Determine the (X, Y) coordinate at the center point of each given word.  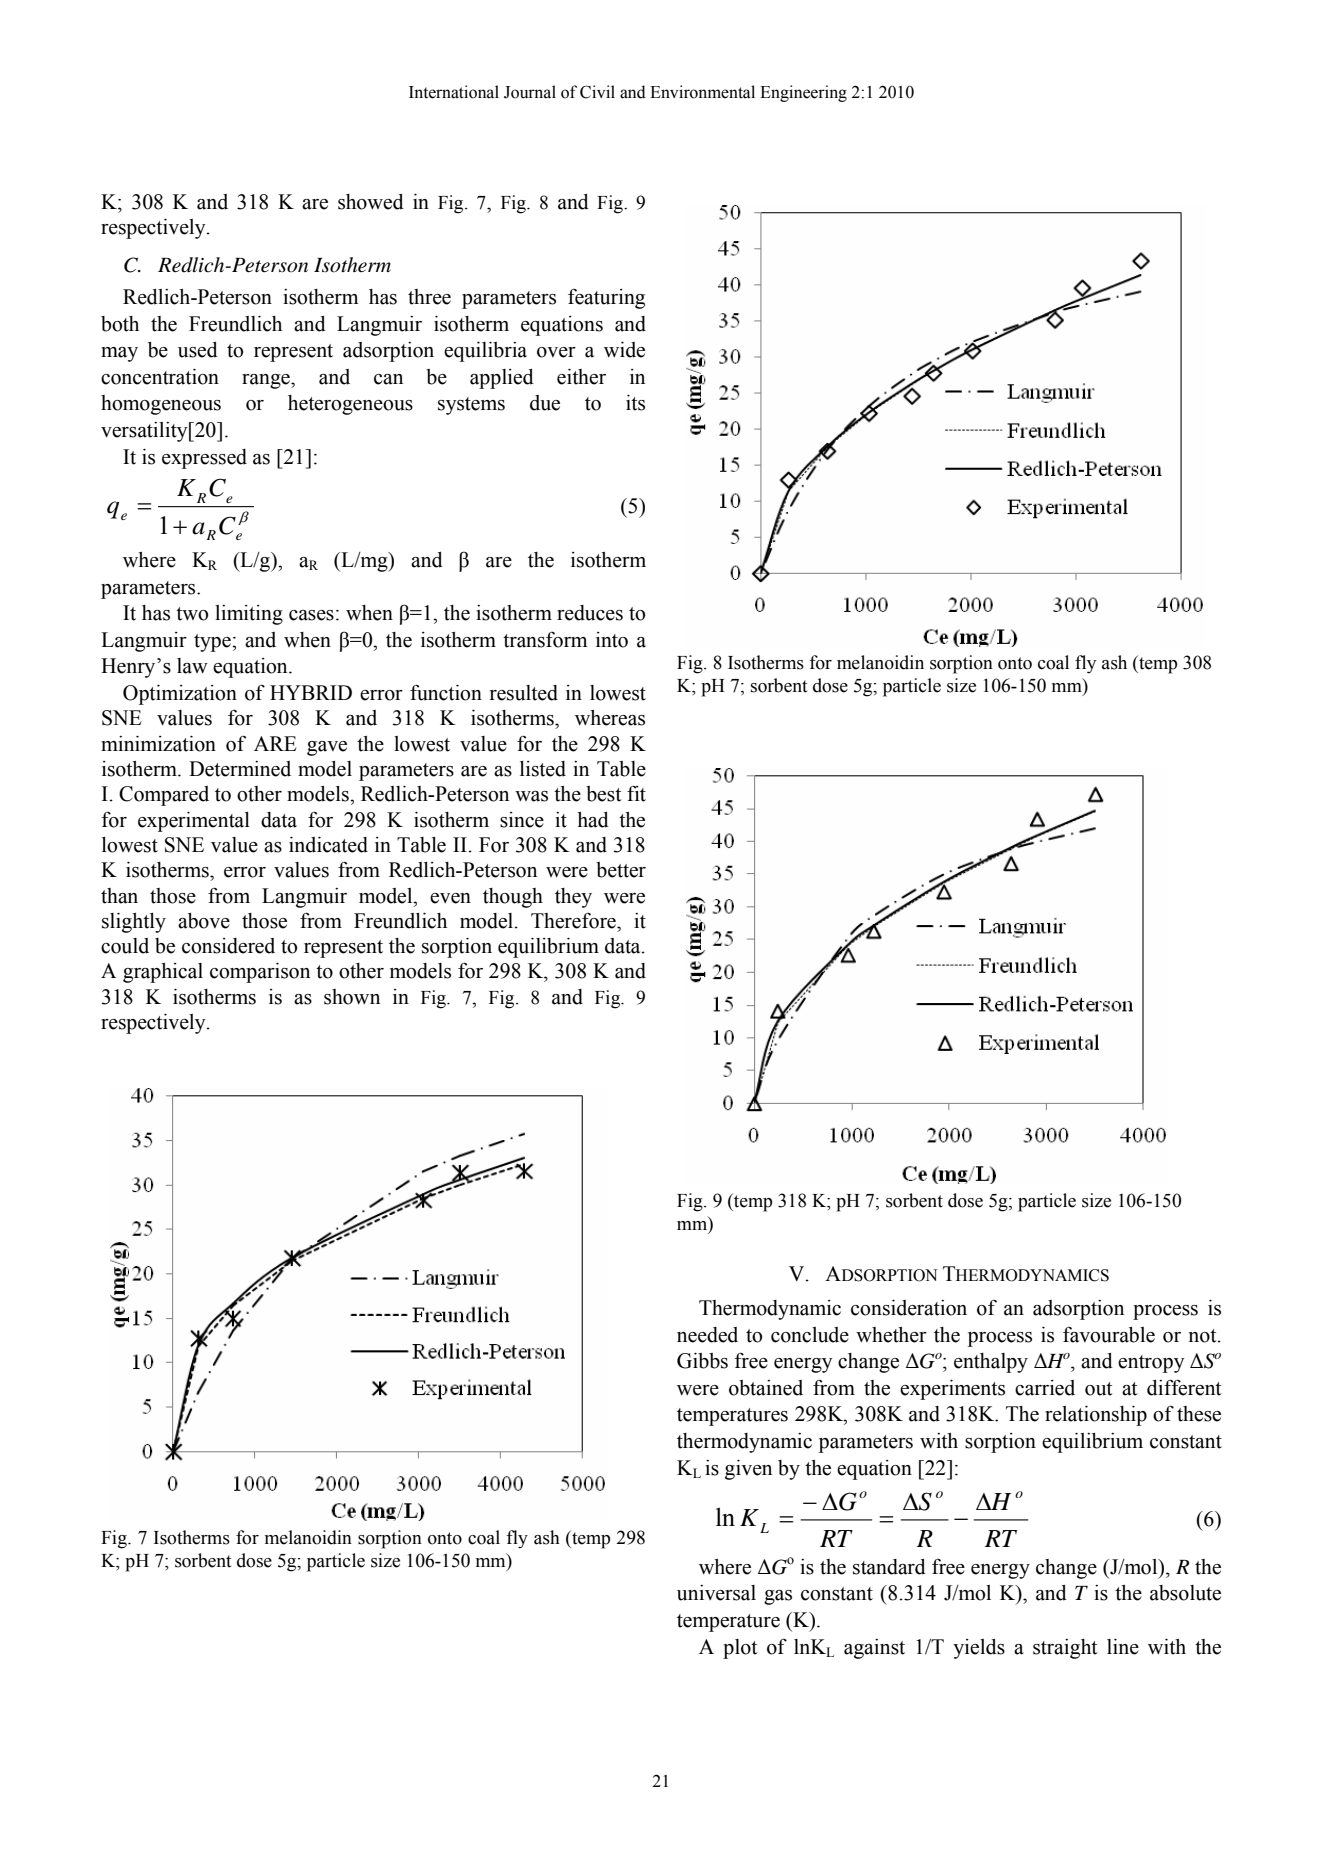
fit (636, 793)
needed (707, 1335)
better (621, 870)
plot (740, 1649)
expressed (204, 459)
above (204, 921)
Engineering (803, 93)
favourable (1109, 1335)
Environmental (702, 92)
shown (352, 997)
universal (716, 1593)
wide (624, 350)
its (635, 403)
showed (371, 202)
